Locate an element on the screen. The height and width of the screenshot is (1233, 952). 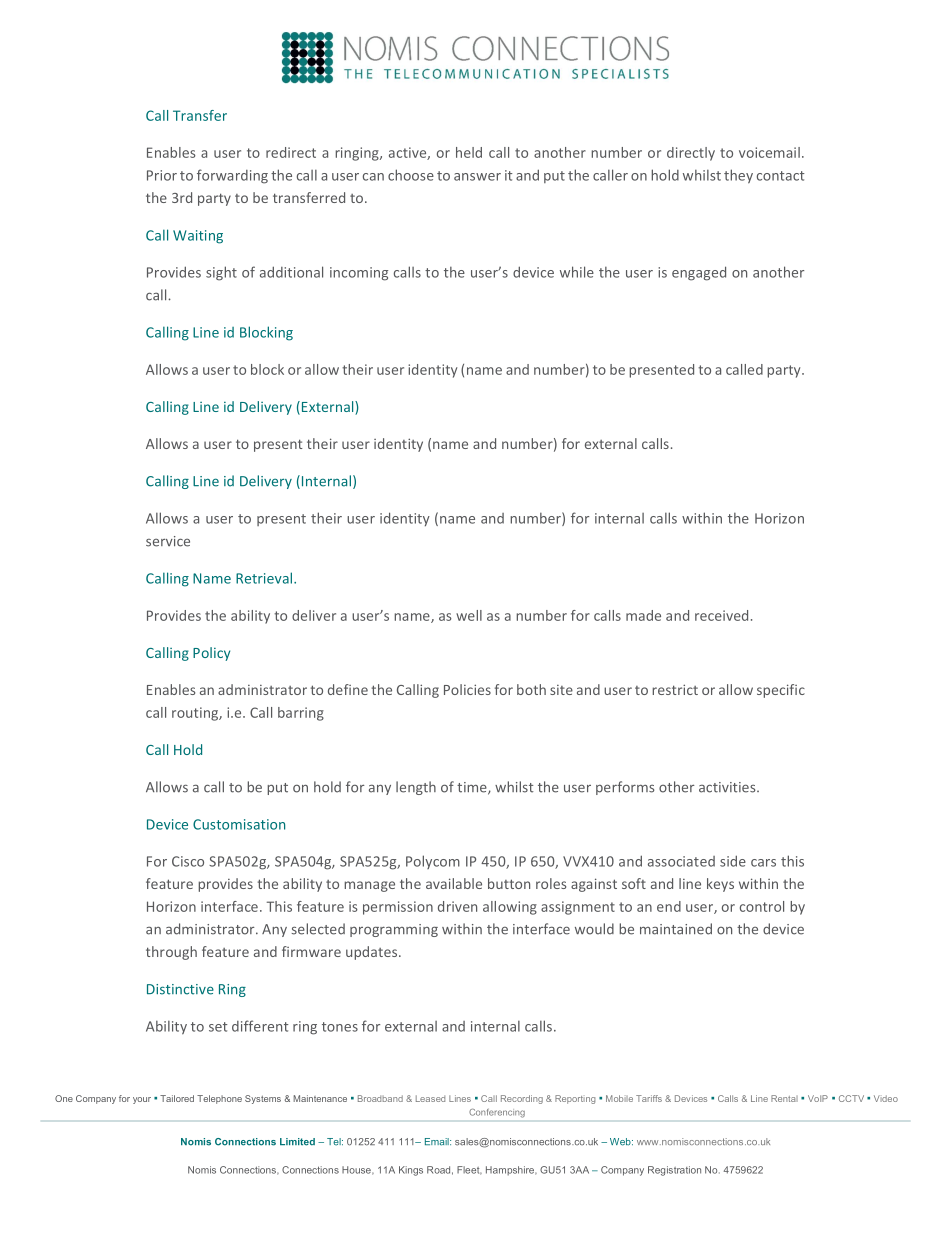
Telephone is located at coordinates (219, 1099).
